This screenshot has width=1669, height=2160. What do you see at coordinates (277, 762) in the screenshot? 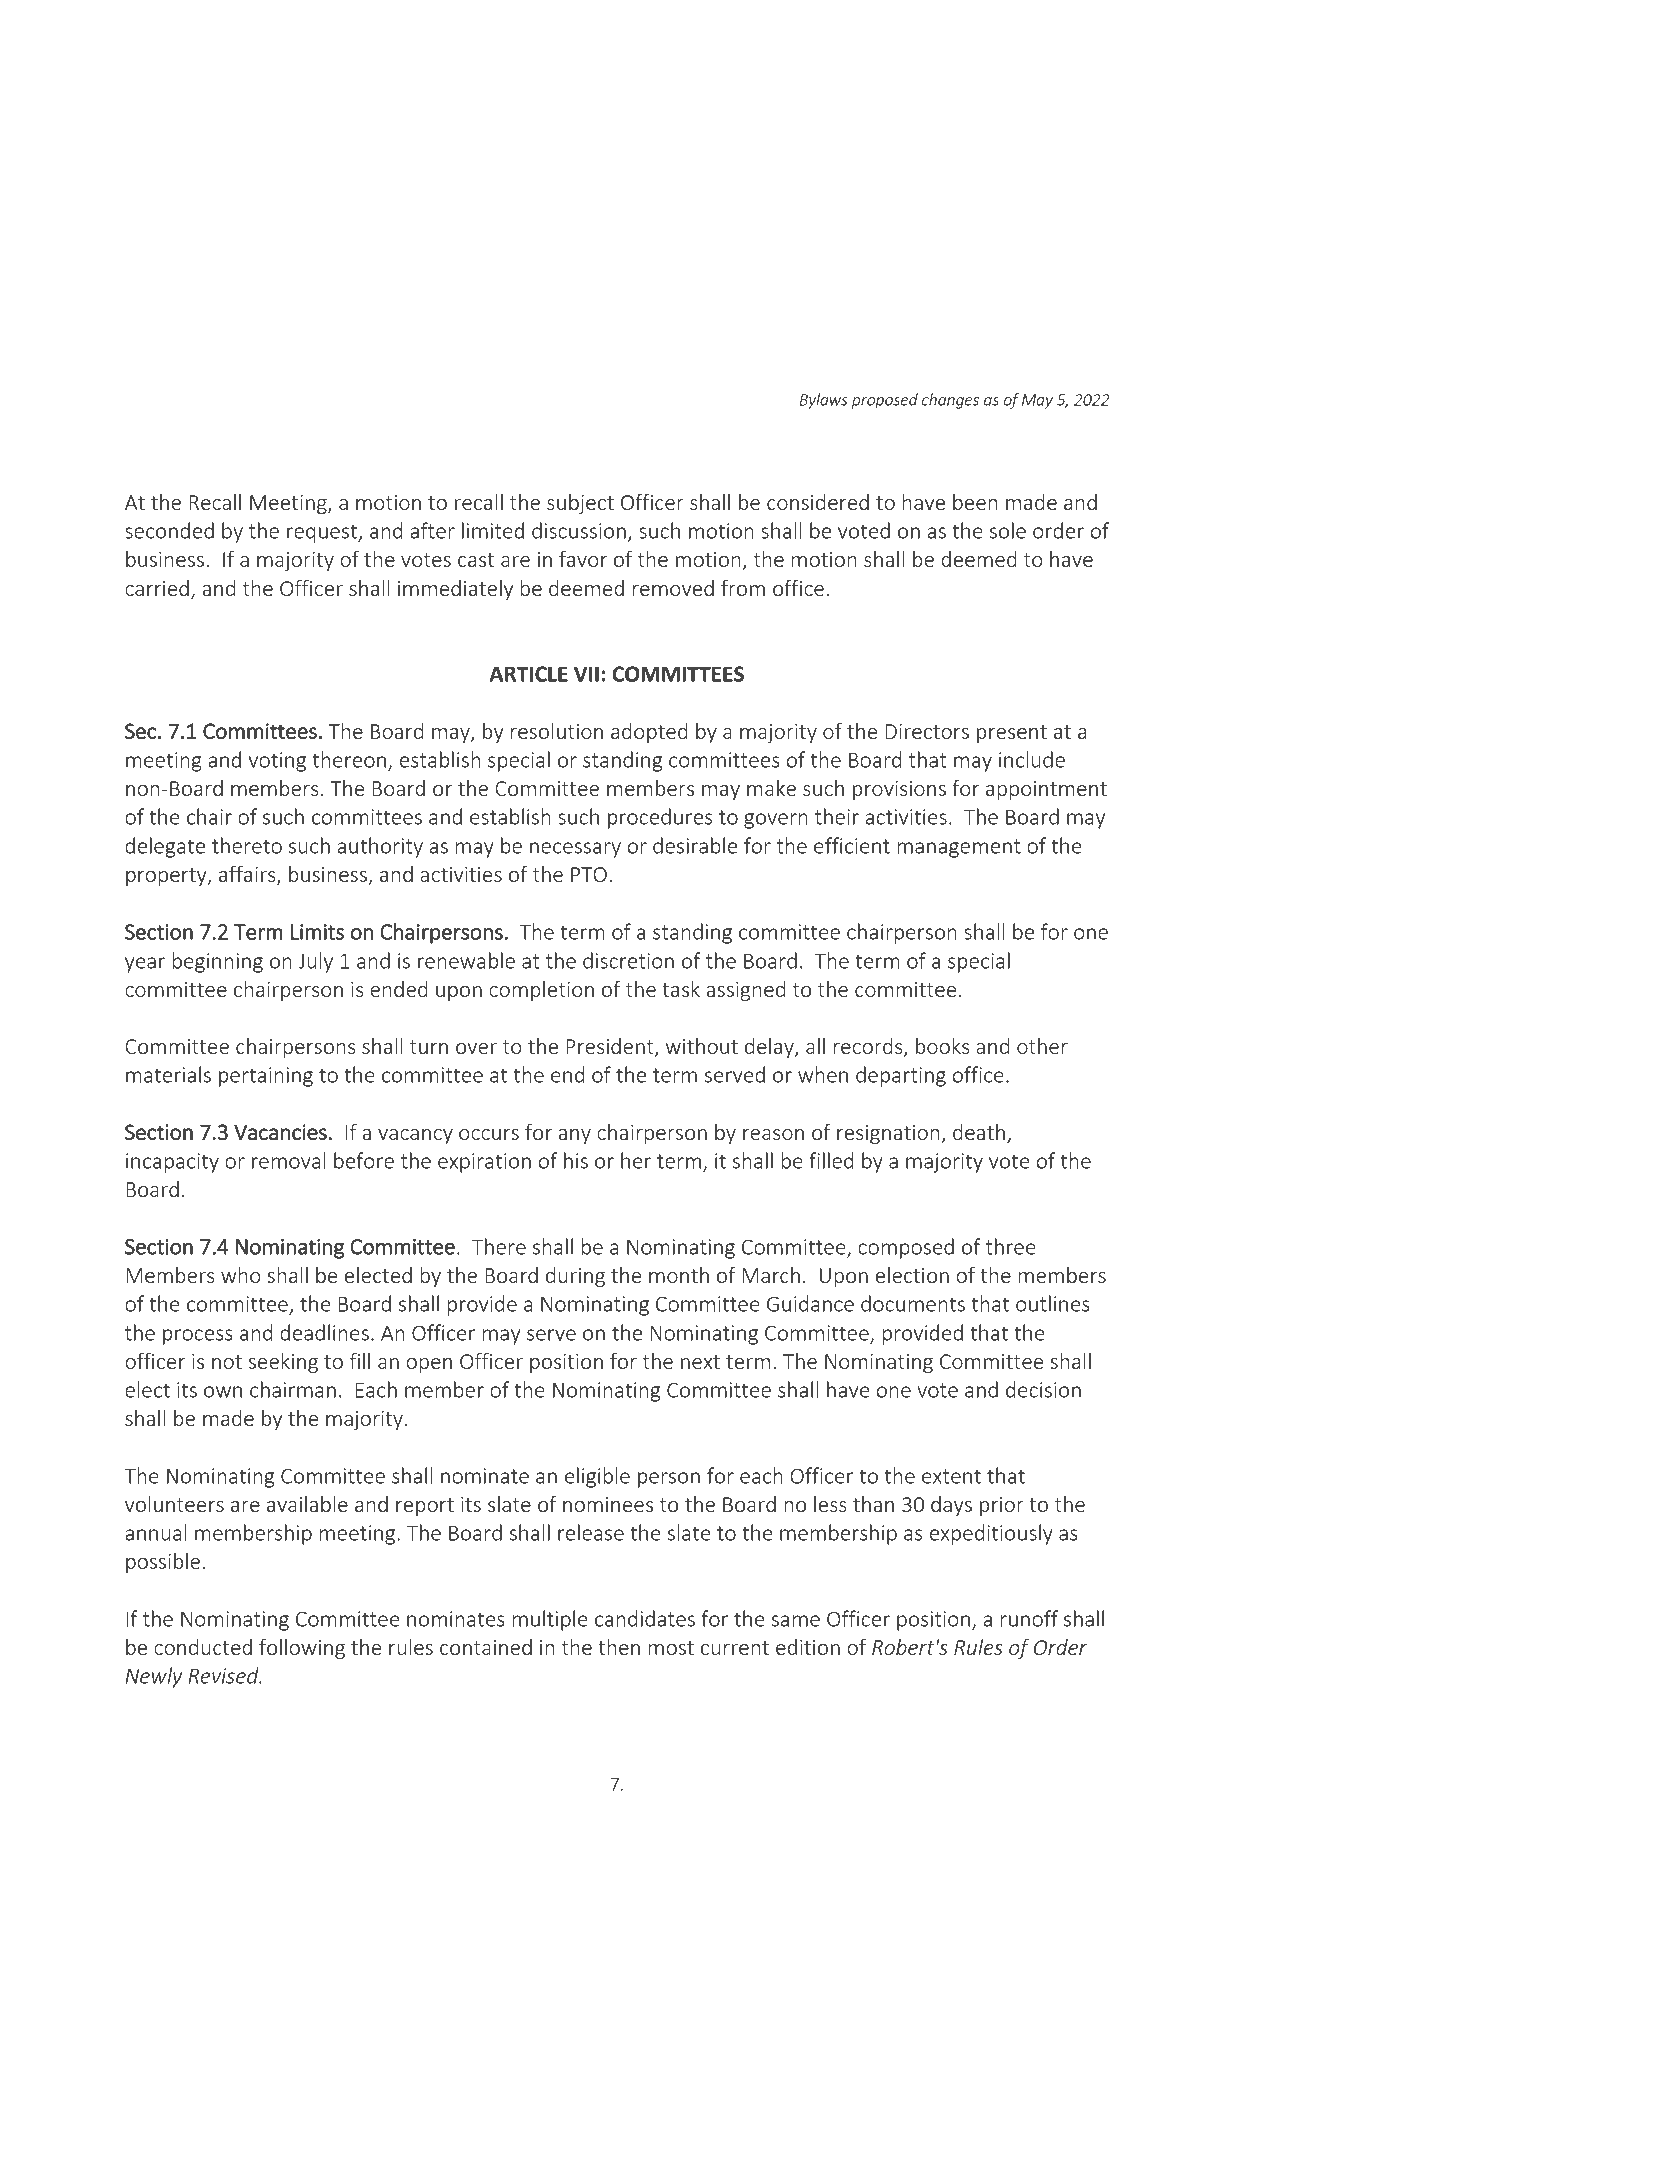
I see `voting` at bounding box center [277, 762].
